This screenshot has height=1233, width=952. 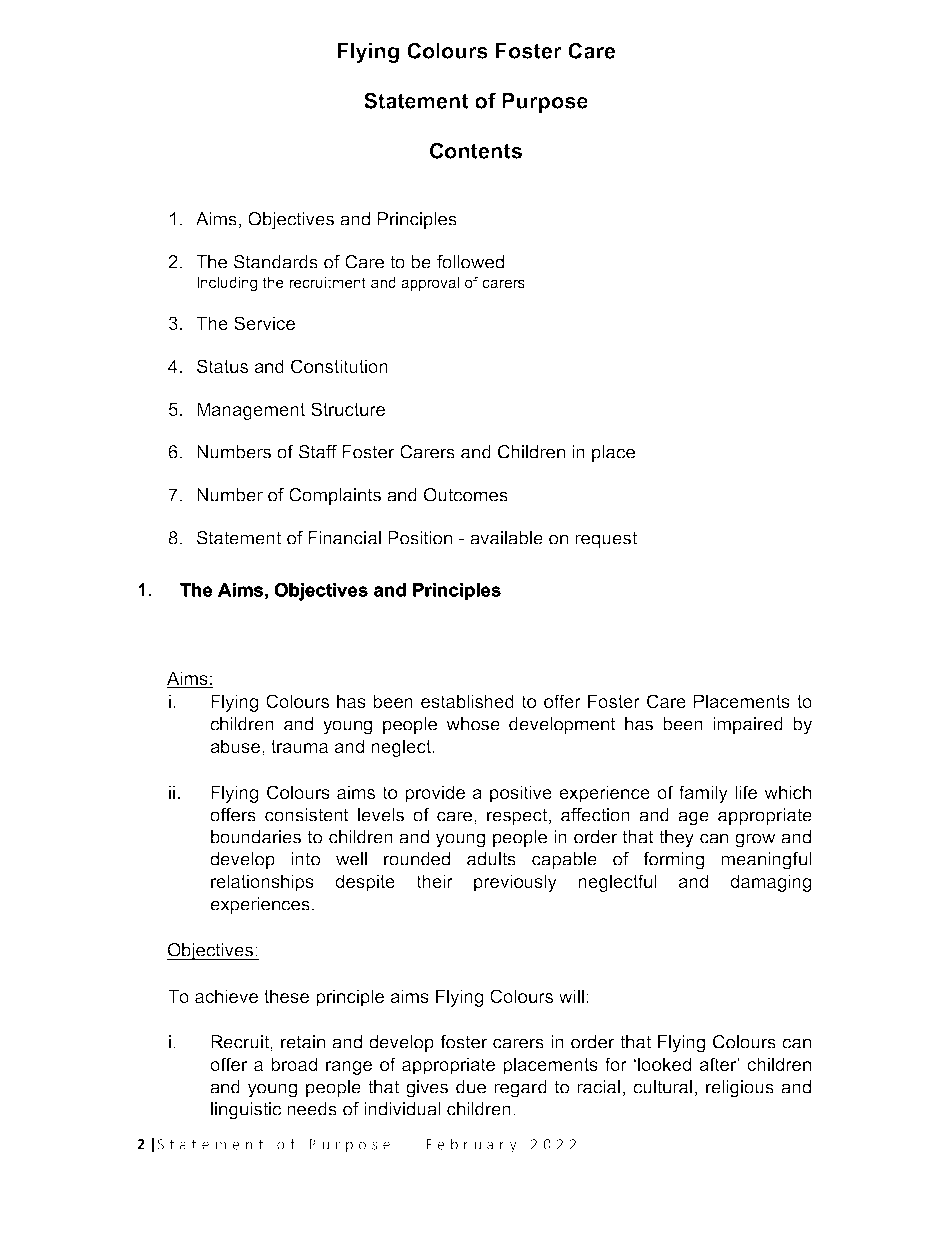 What do you see at coordinates (344, 538) in the screenshot?
I see `Financial` at bounding box center [344, 538].
